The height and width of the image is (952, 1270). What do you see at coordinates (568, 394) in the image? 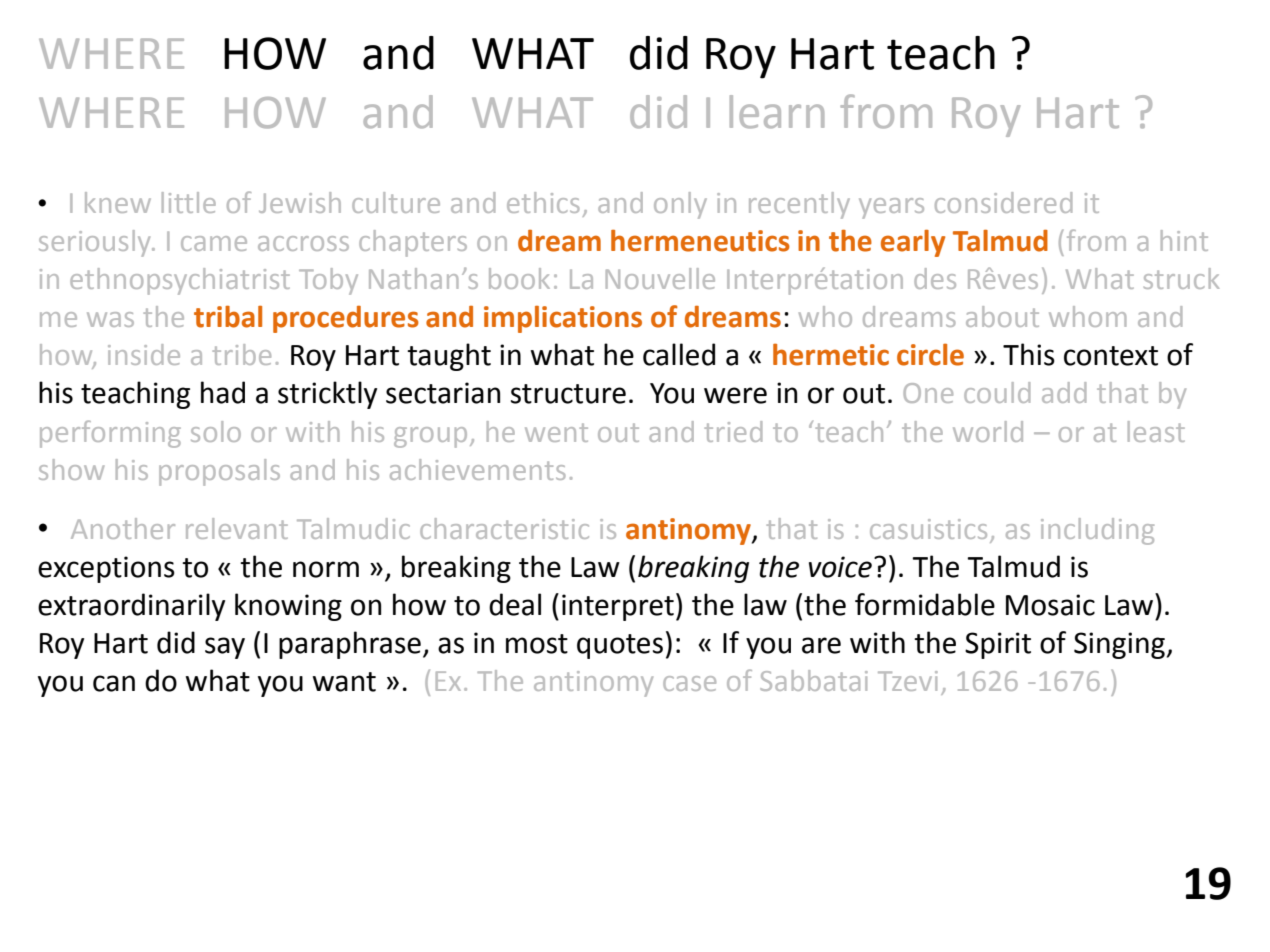
I see `structure` at bounding box center [568, 394].
